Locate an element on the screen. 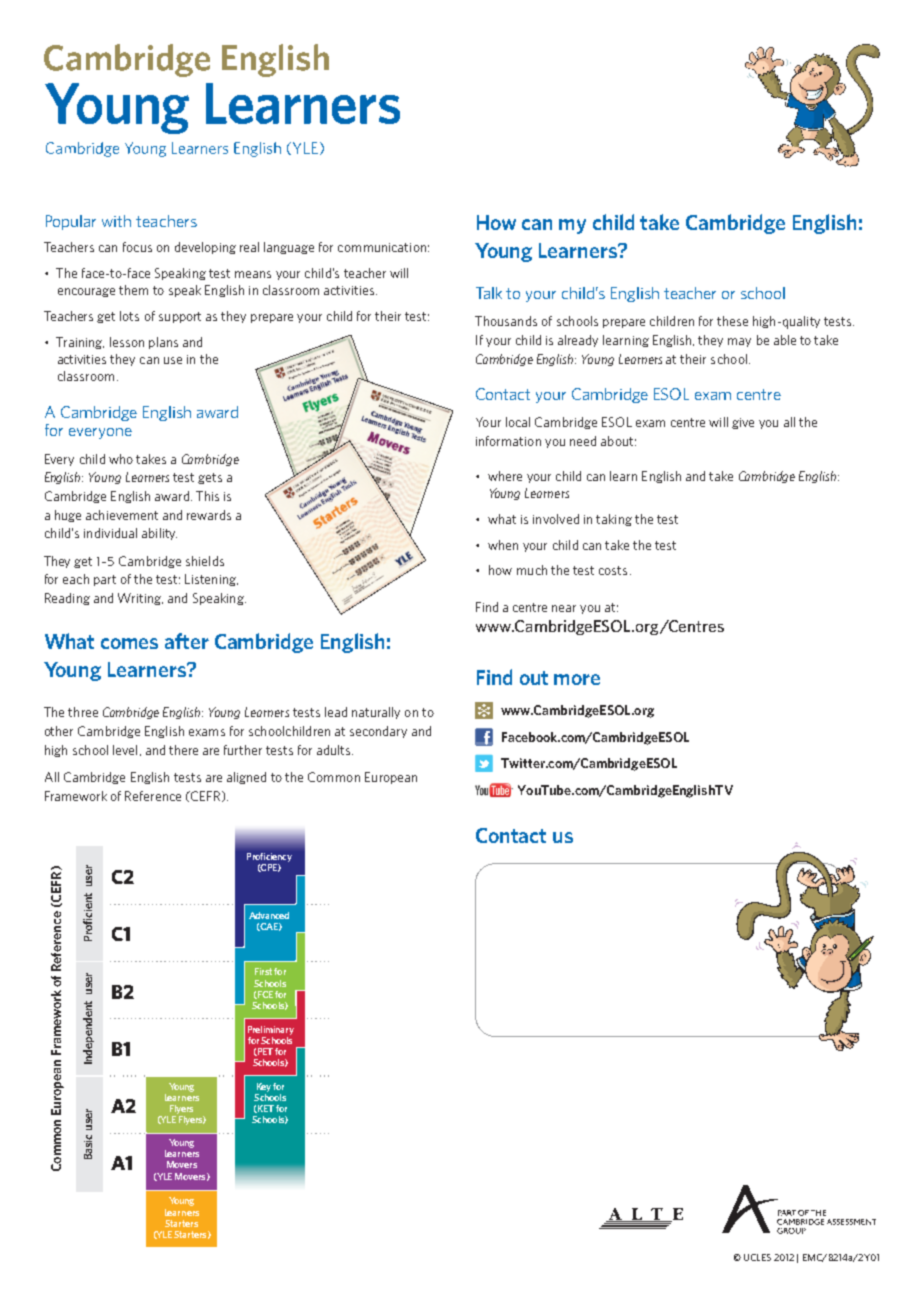  adults is located at coordinates (335, 750).
